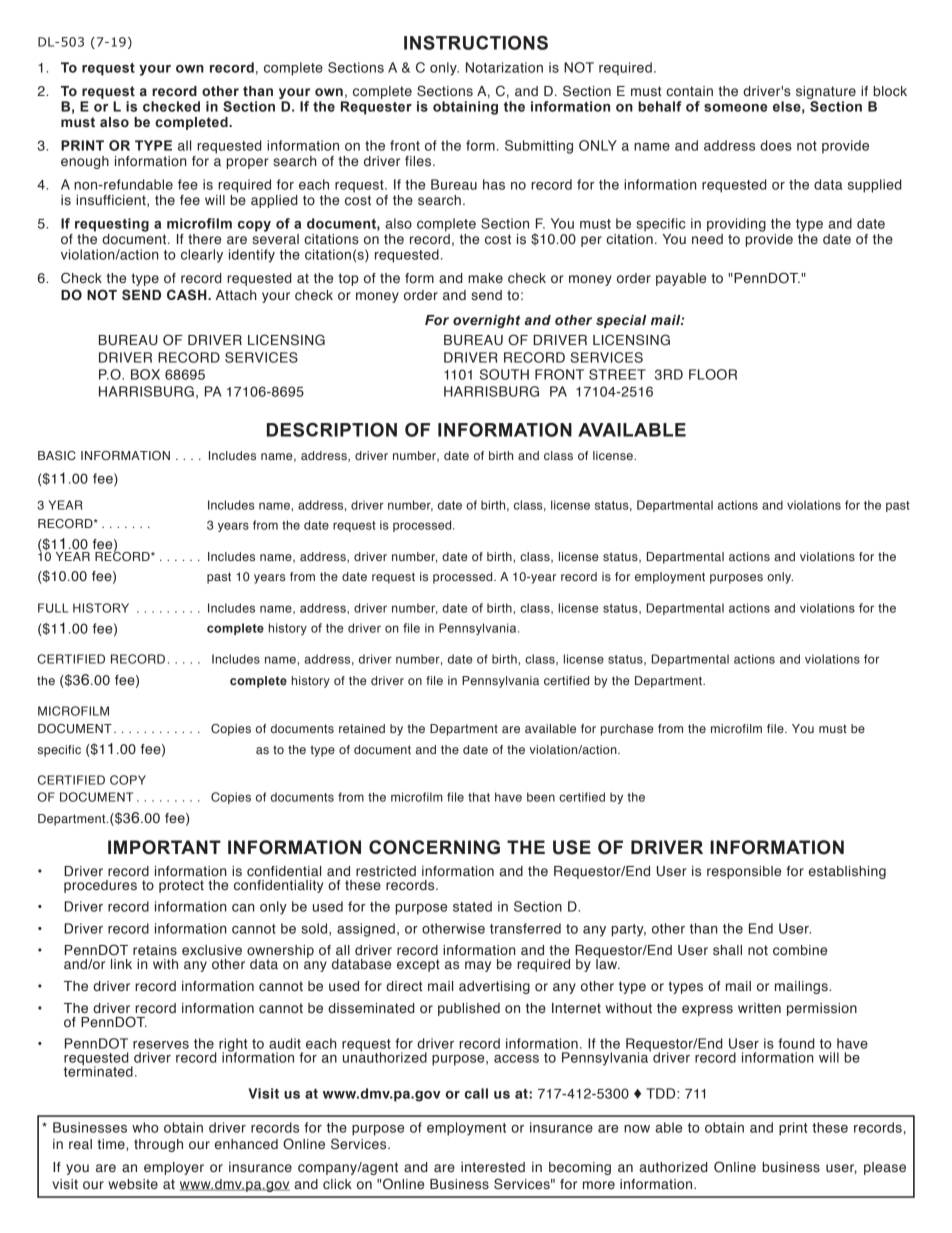 The image size is (952, 1233). What do you see at coordinates (85, 162) in the image?
I see `enough` at bounding box center [85, 162].
